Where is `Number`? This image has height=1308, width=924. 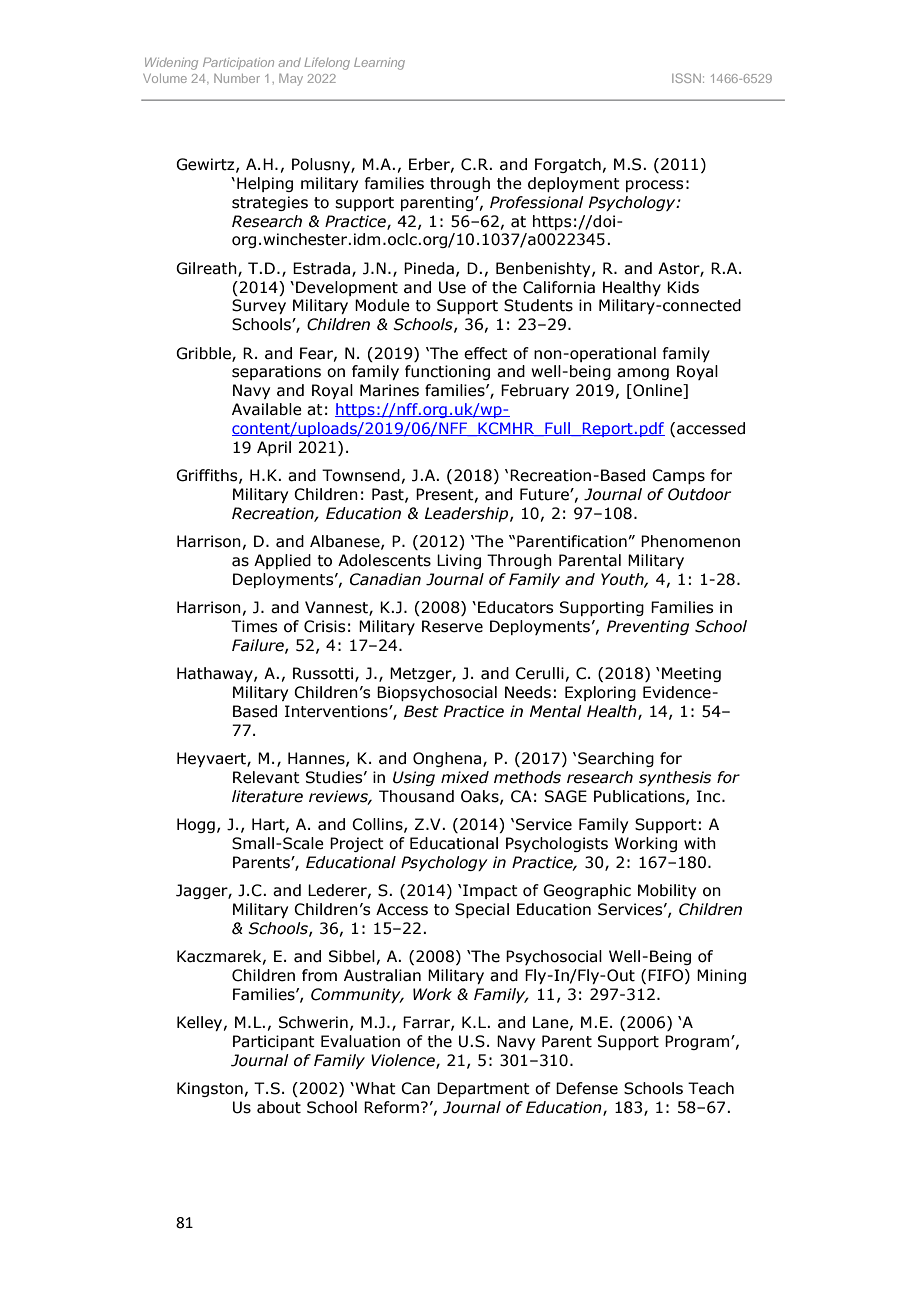
Number is located at coordinates (237, 78).
